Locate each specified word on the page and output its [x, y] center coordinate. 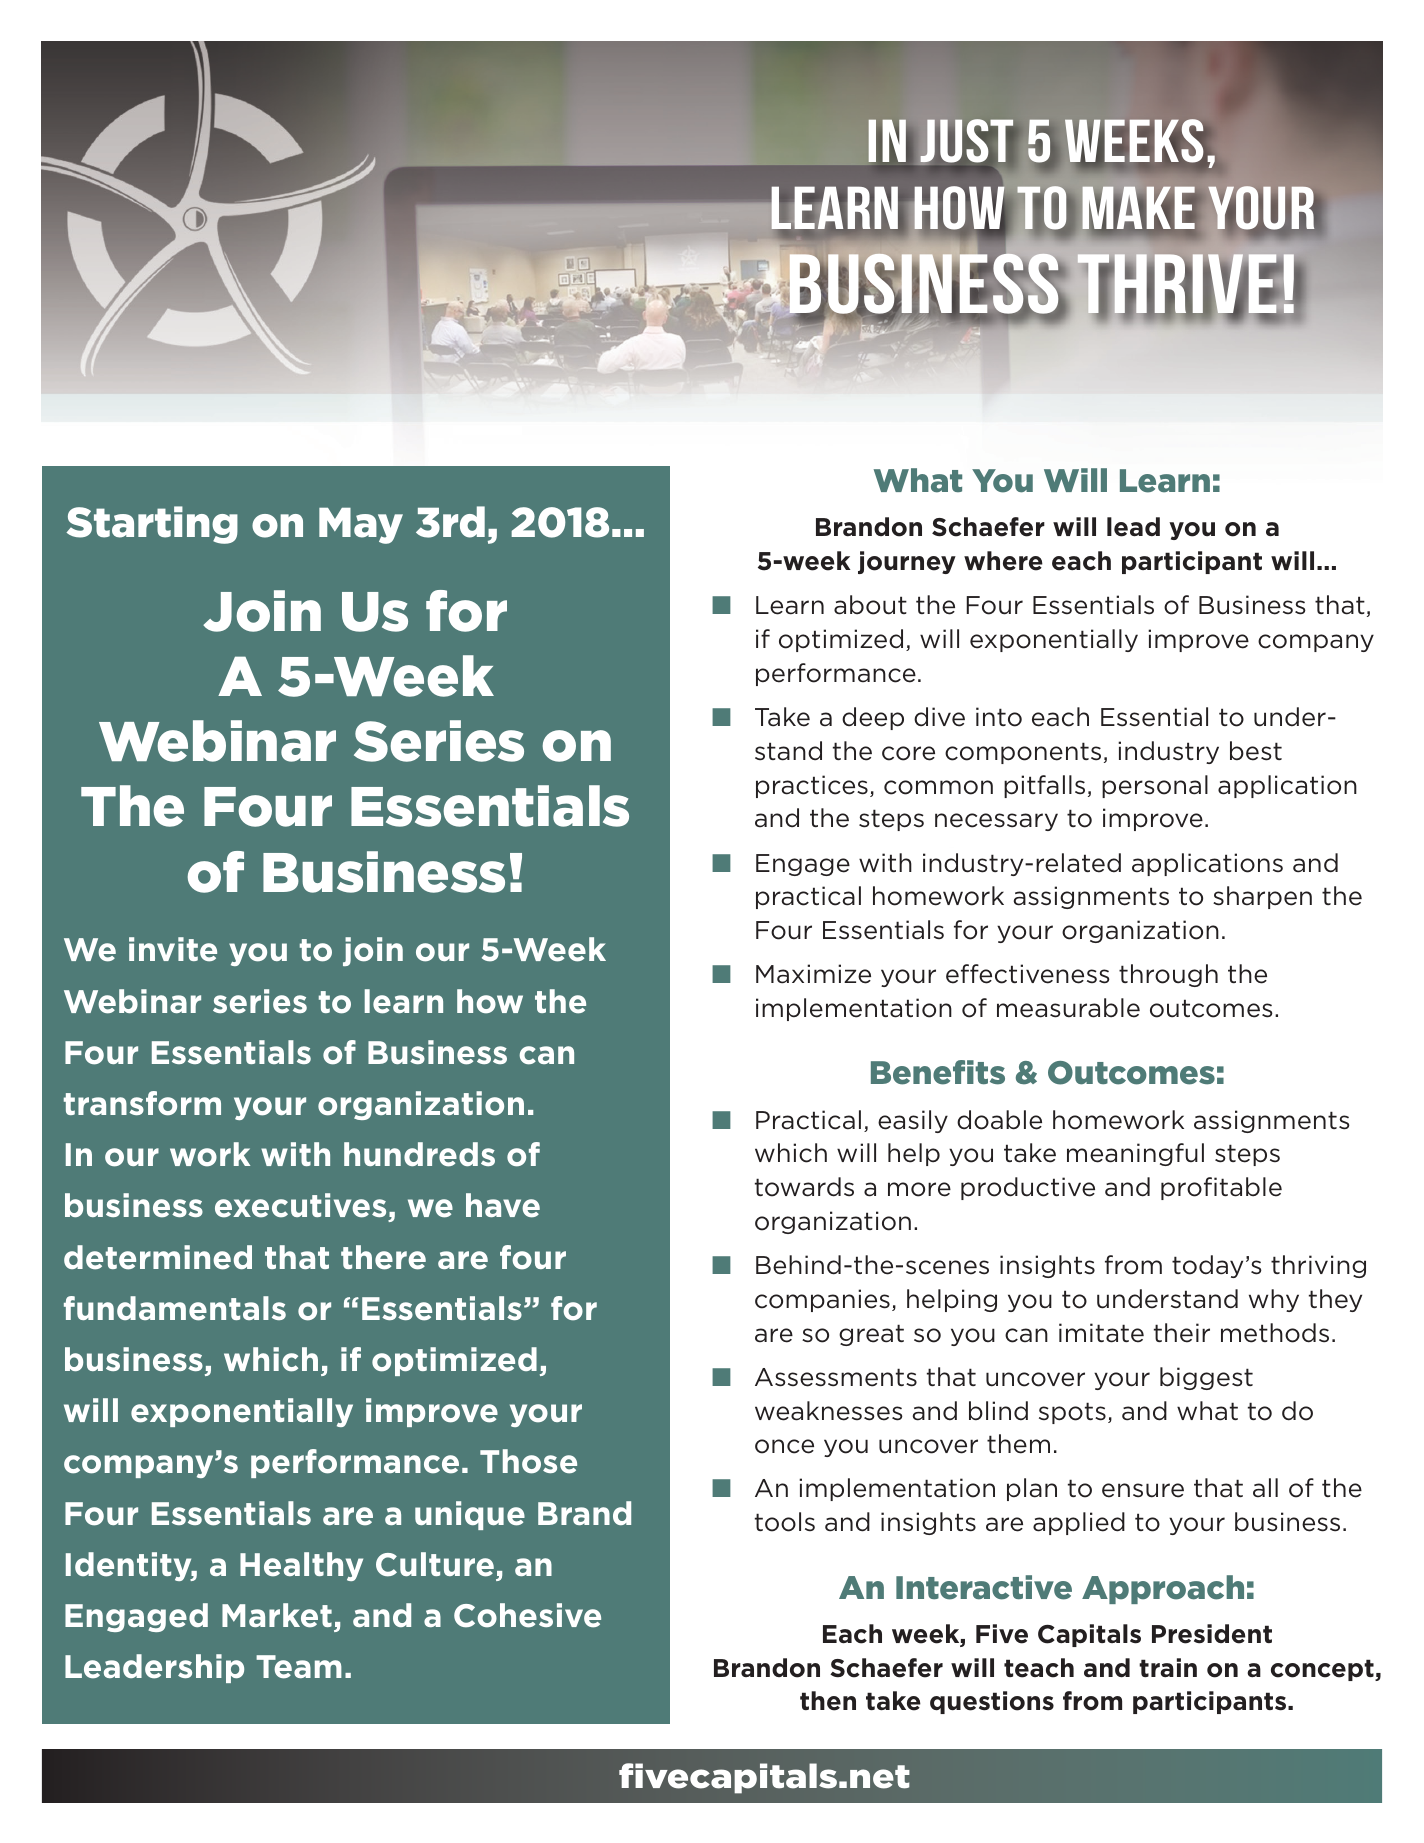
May [361, 526]
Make [1138, 208]
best [1256, 751]
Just [966, 141]
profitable [1221, 1188]
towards [804, 1187]
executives [302, 1207]
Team [299, 1667]
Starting [152, 525]
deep [873, 718]
